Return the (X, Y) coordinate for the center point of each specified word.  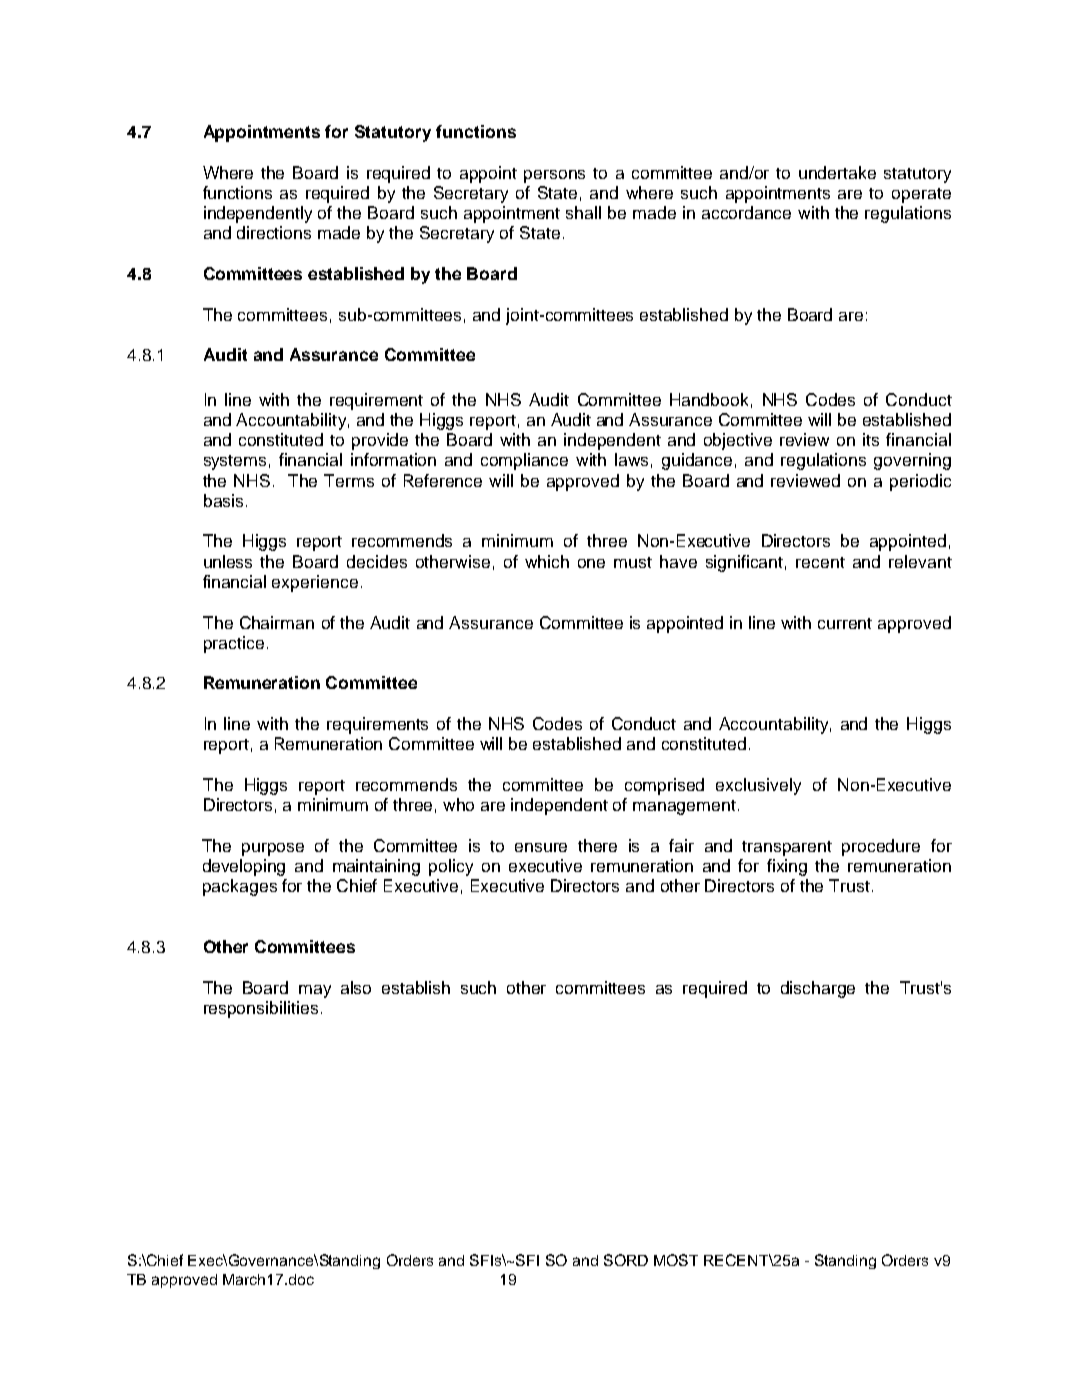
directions (274, 232)
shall (583, 212)
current (845, 623)
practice (234, 644)
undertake (837, 172)
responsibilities (261, 1009)
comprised (664, 786)
